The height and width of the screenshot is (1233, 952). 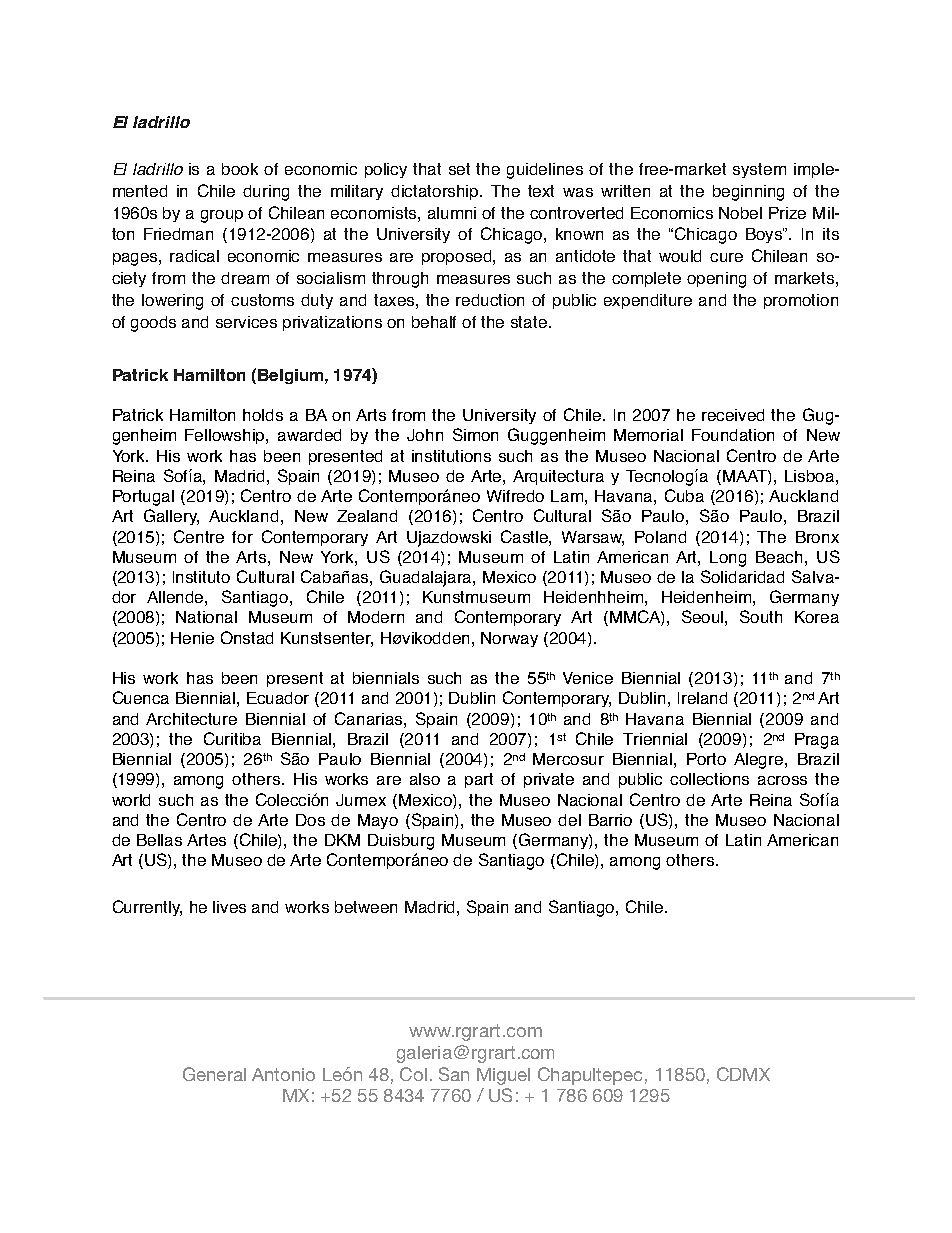 I want to click on General, so click(x=214, y=1074).
